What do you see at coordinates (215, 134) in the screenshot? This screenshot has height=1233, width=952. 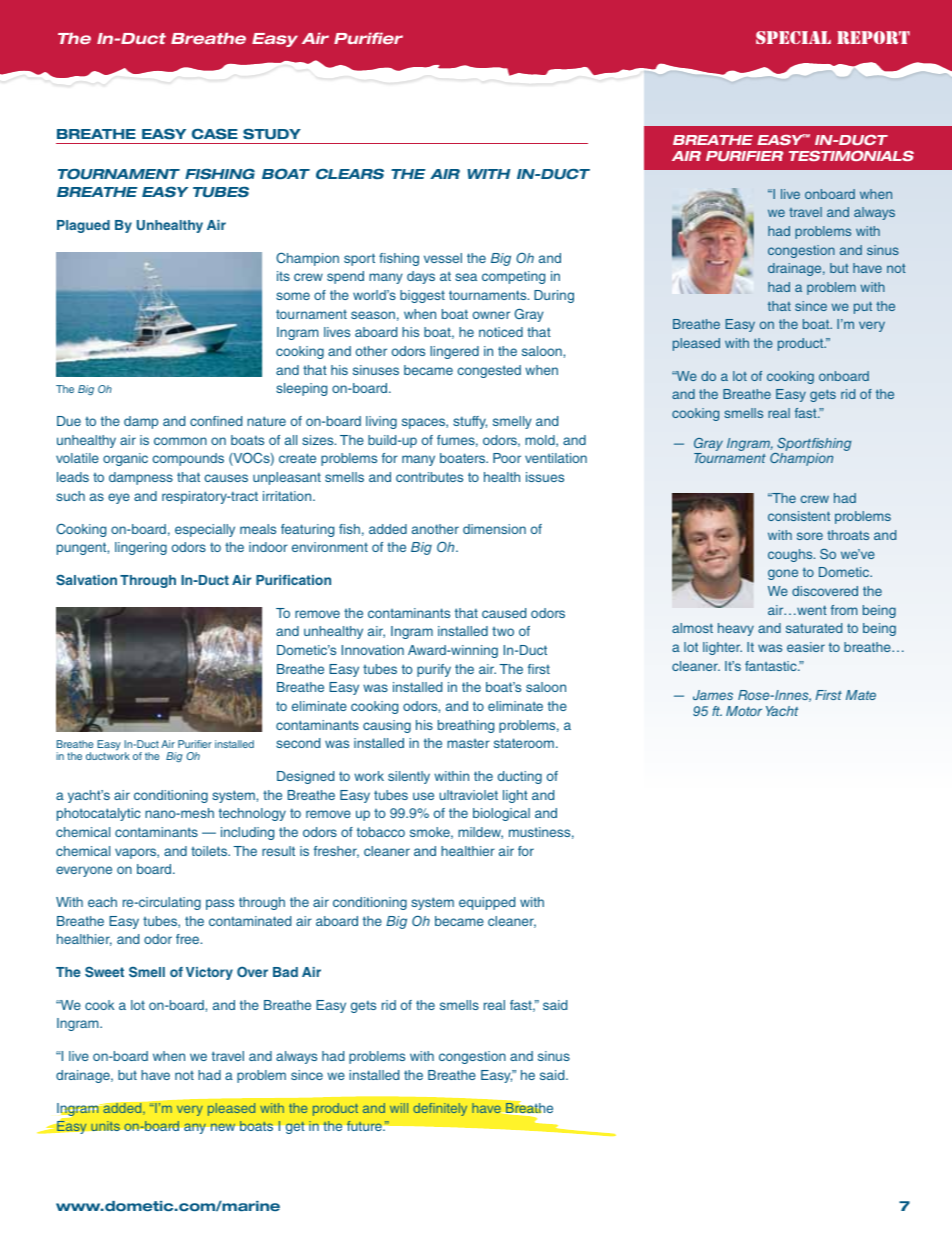 I see `Case` at bounding box center [215, 134].
